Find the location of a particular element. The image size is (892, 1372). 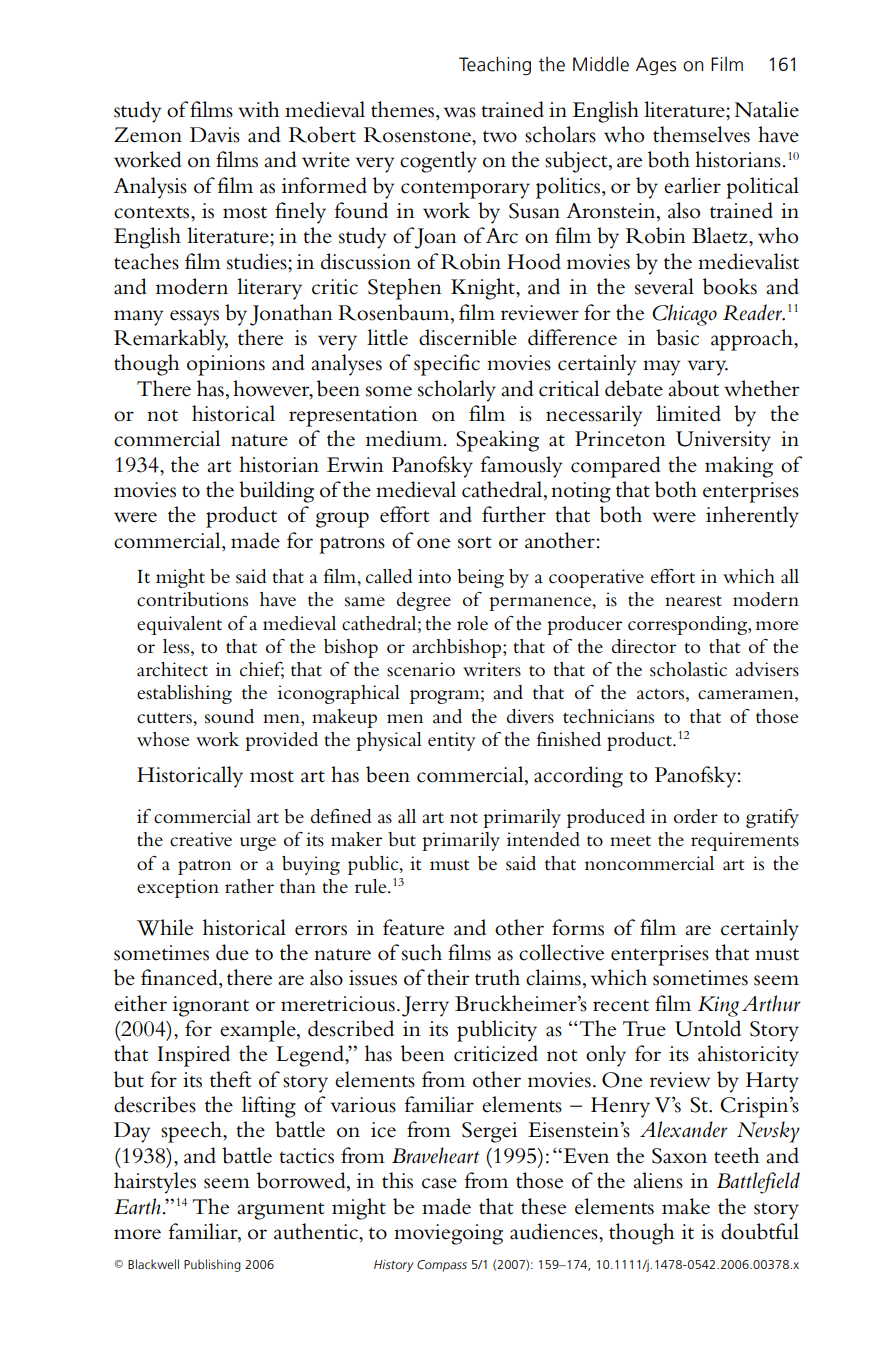

was is located at coordinates (460, 112).
